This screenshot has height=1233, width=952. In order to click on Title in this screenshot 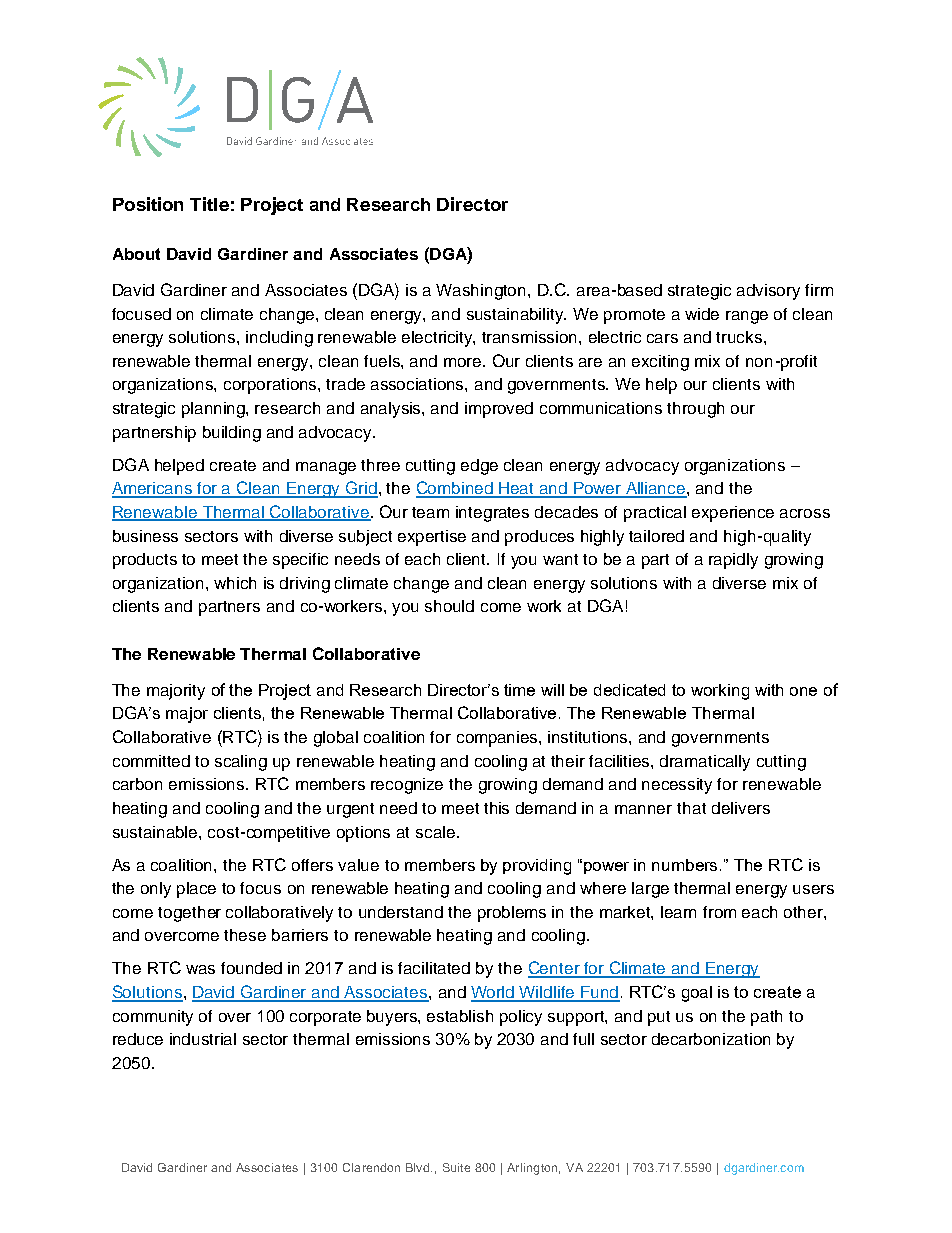, I will do `click(209, 204)`.
